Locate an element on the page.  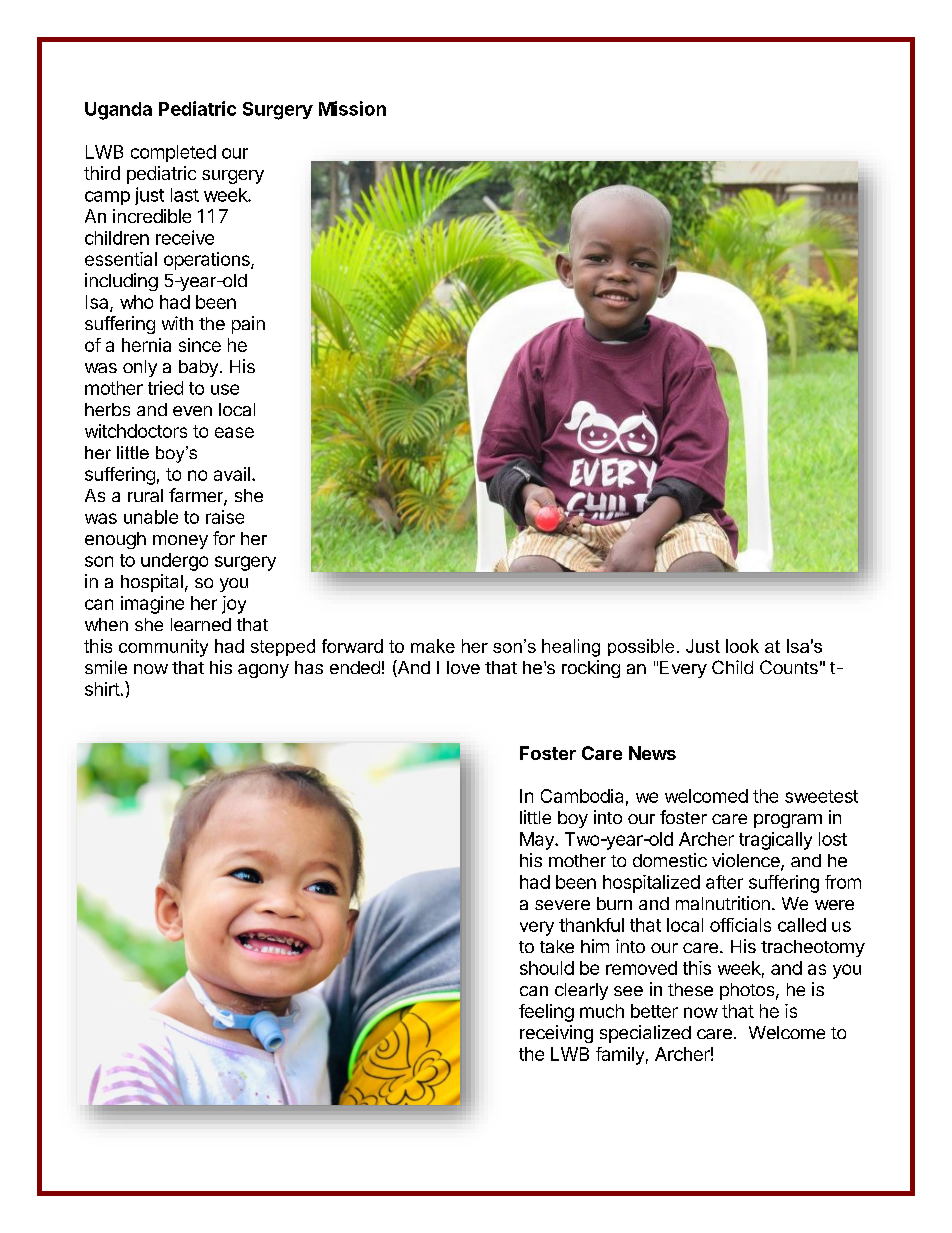
last is located at coordinates (185, 195).
